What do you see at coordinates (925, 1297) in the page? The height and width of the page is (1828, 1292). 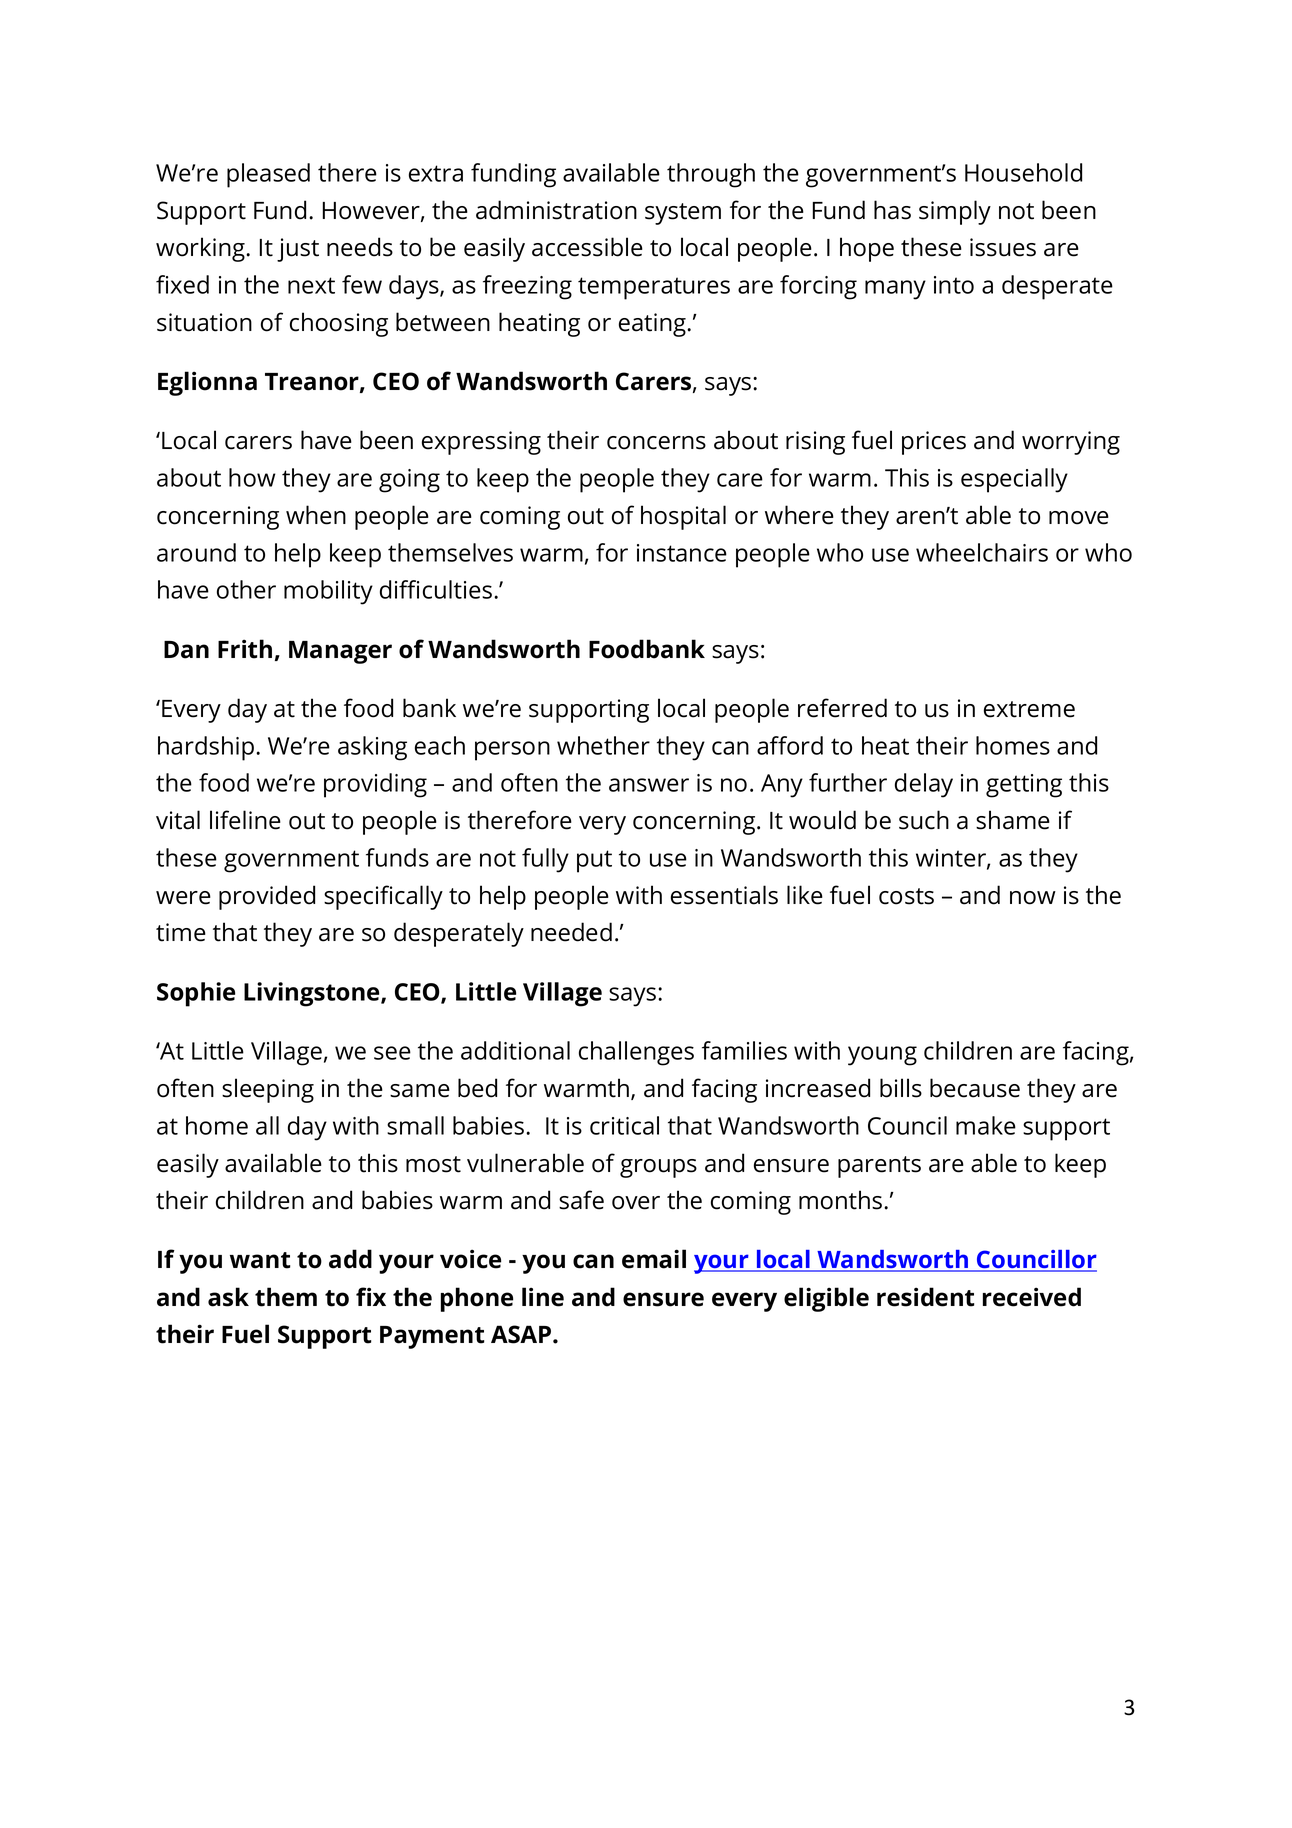 I see `resident` at bounding box center [925, 1297].
